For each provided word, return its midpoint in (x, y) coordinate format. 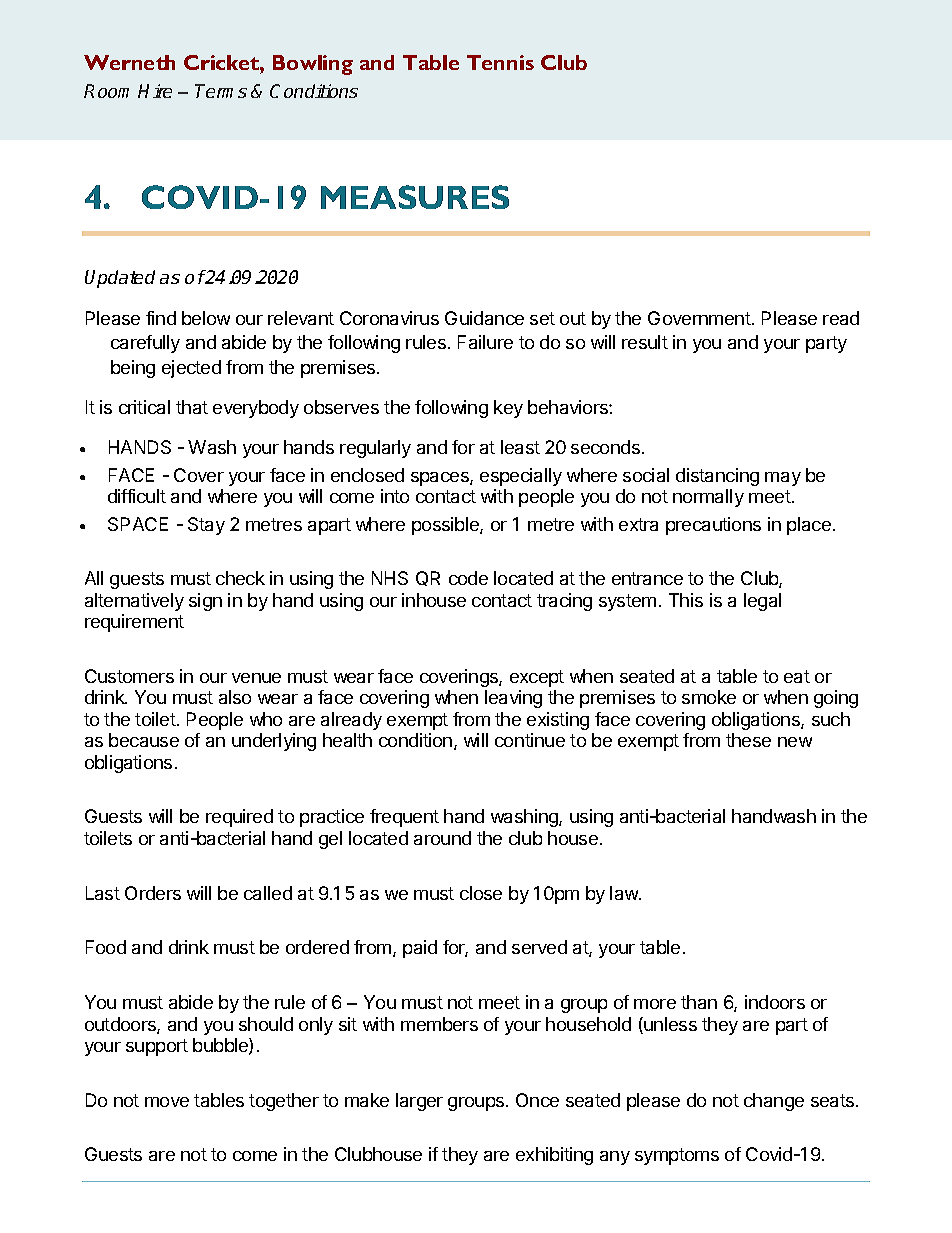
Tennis (500, 62)
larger (419, 1102)
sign (205, 602)
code (468, 578)
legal (762, 602)
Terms (221, 91)
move (167, 1102)
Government (699, 318)
